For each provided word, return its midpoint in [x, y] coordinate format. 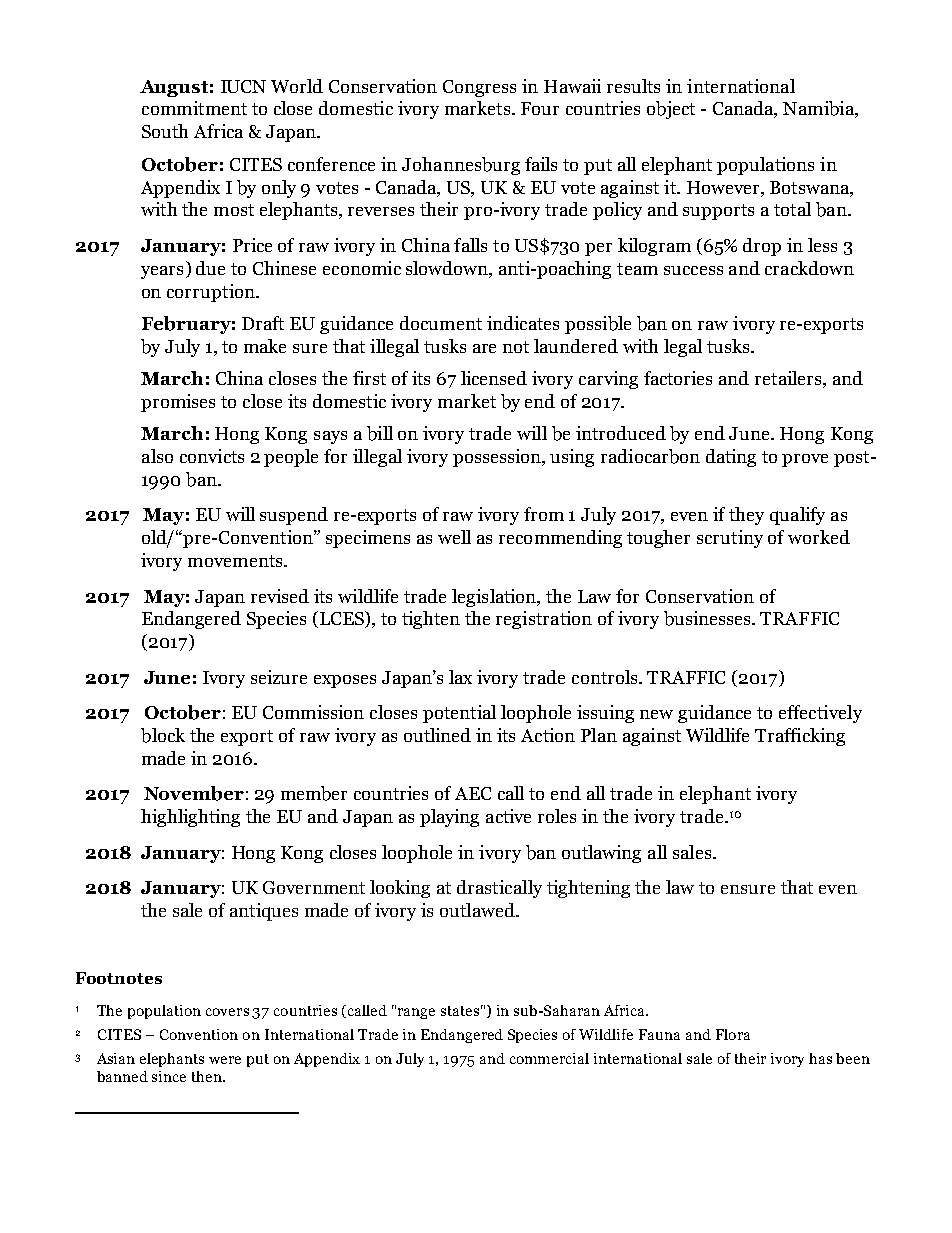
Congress [479, 88]
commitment [194, 108]
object [671, 110]
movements [236, 561]
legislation [495, 598]
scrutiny [730, 539]
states [460, 1011]
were [225, 1060]
